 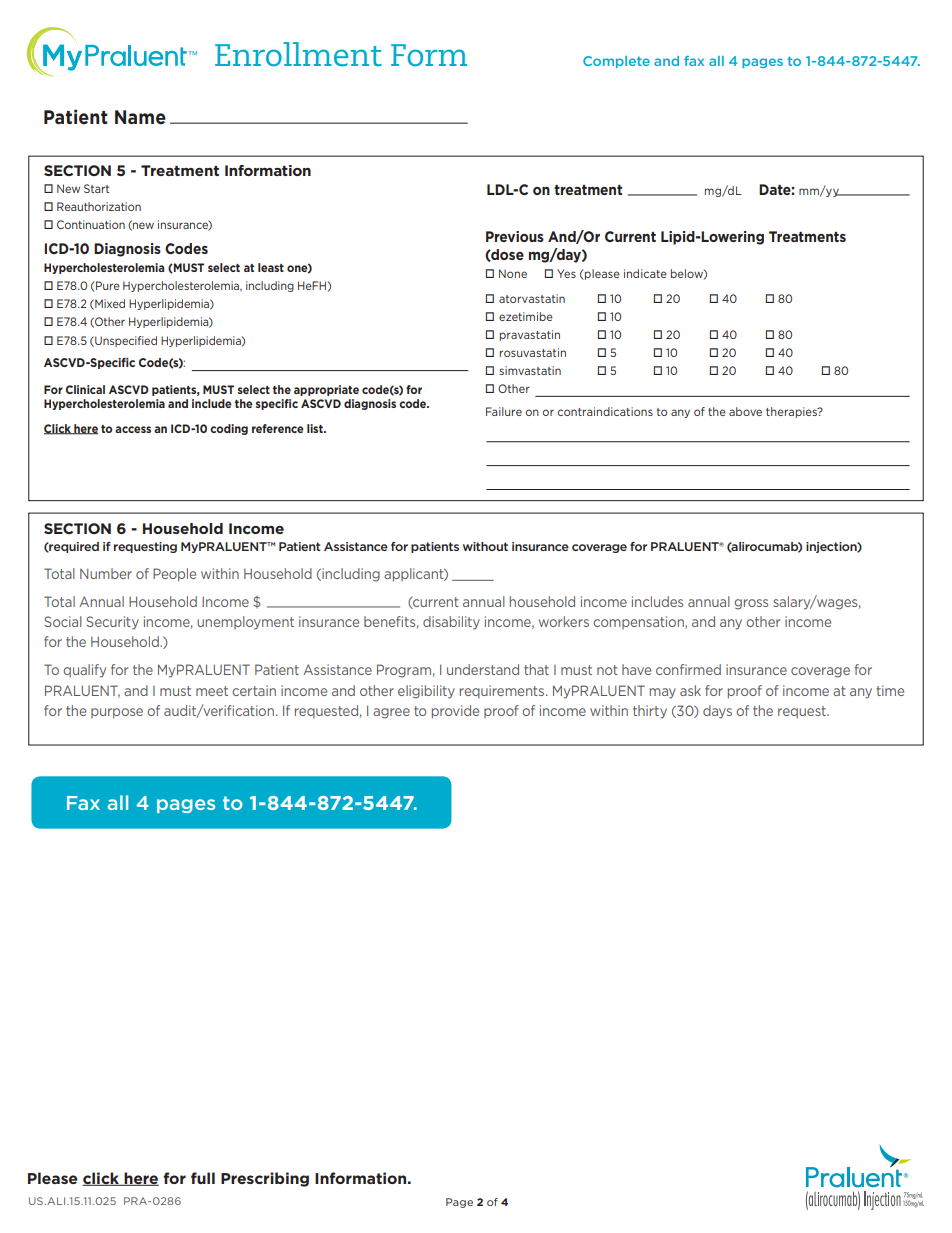 I want to click on therapies, so click(x=792, y=412).
